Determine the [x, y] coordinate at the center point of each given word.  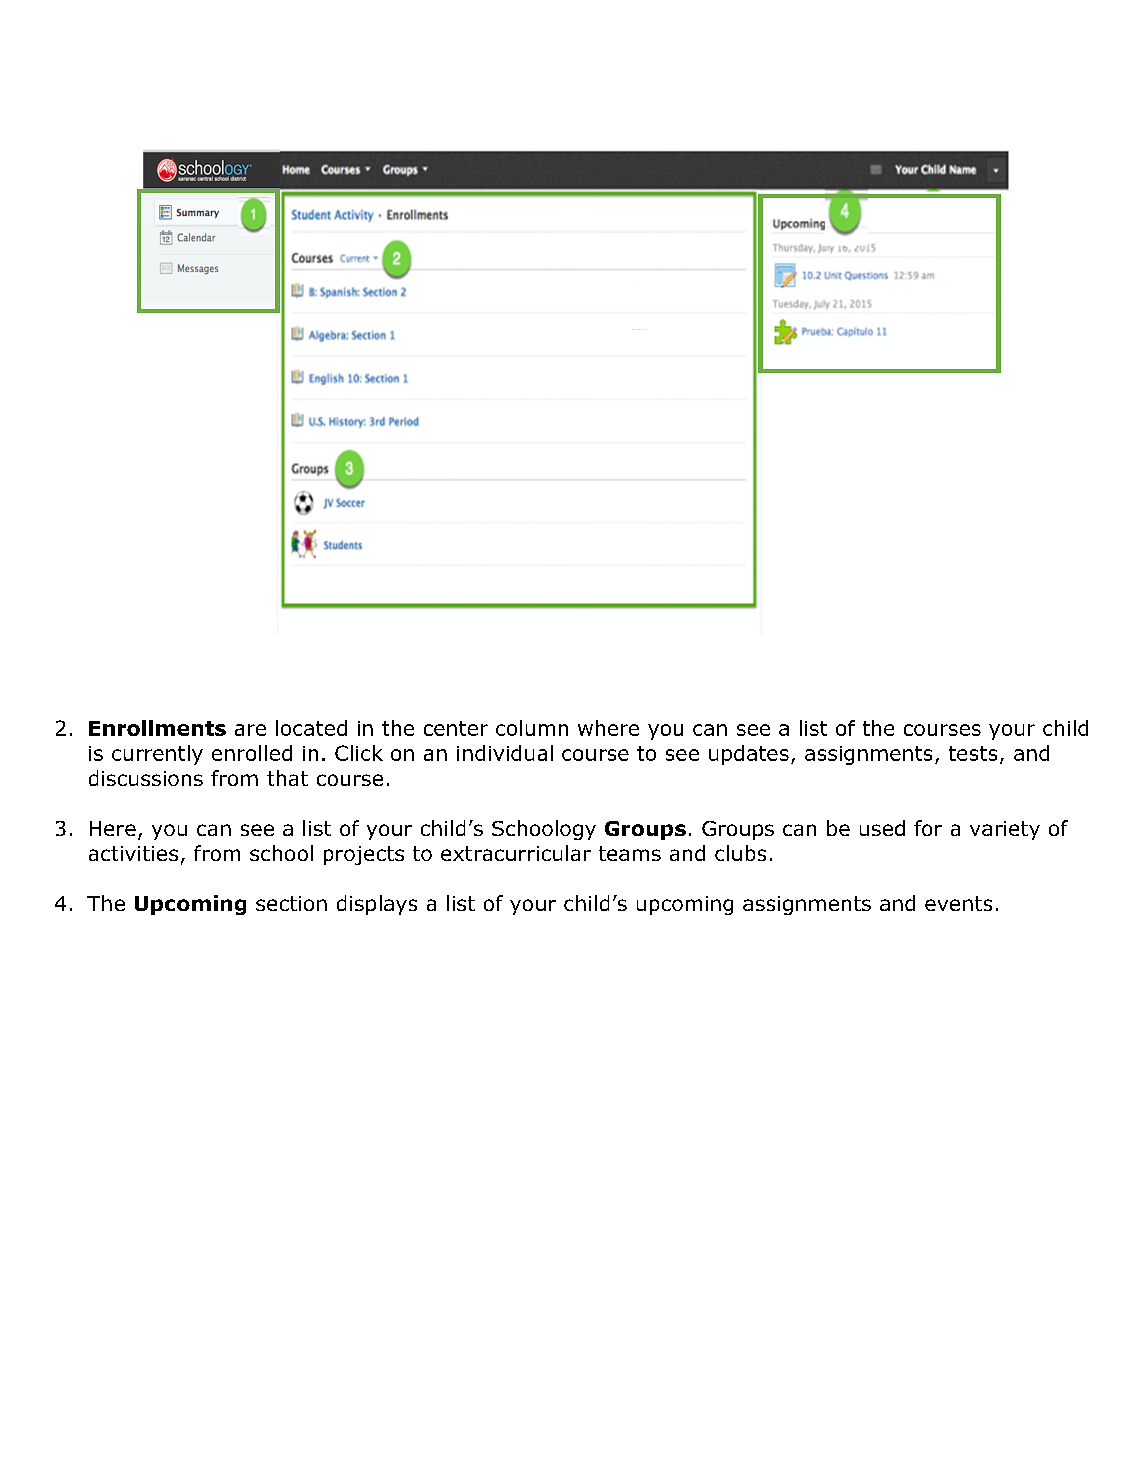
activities [133, 853]
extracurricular [516, 853]
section [291, 903]
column [532, 728]
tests [973, 753]
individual [505, 753]
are [250, 730]
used [882, 828]
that [287, 778]
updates [749, 755]
